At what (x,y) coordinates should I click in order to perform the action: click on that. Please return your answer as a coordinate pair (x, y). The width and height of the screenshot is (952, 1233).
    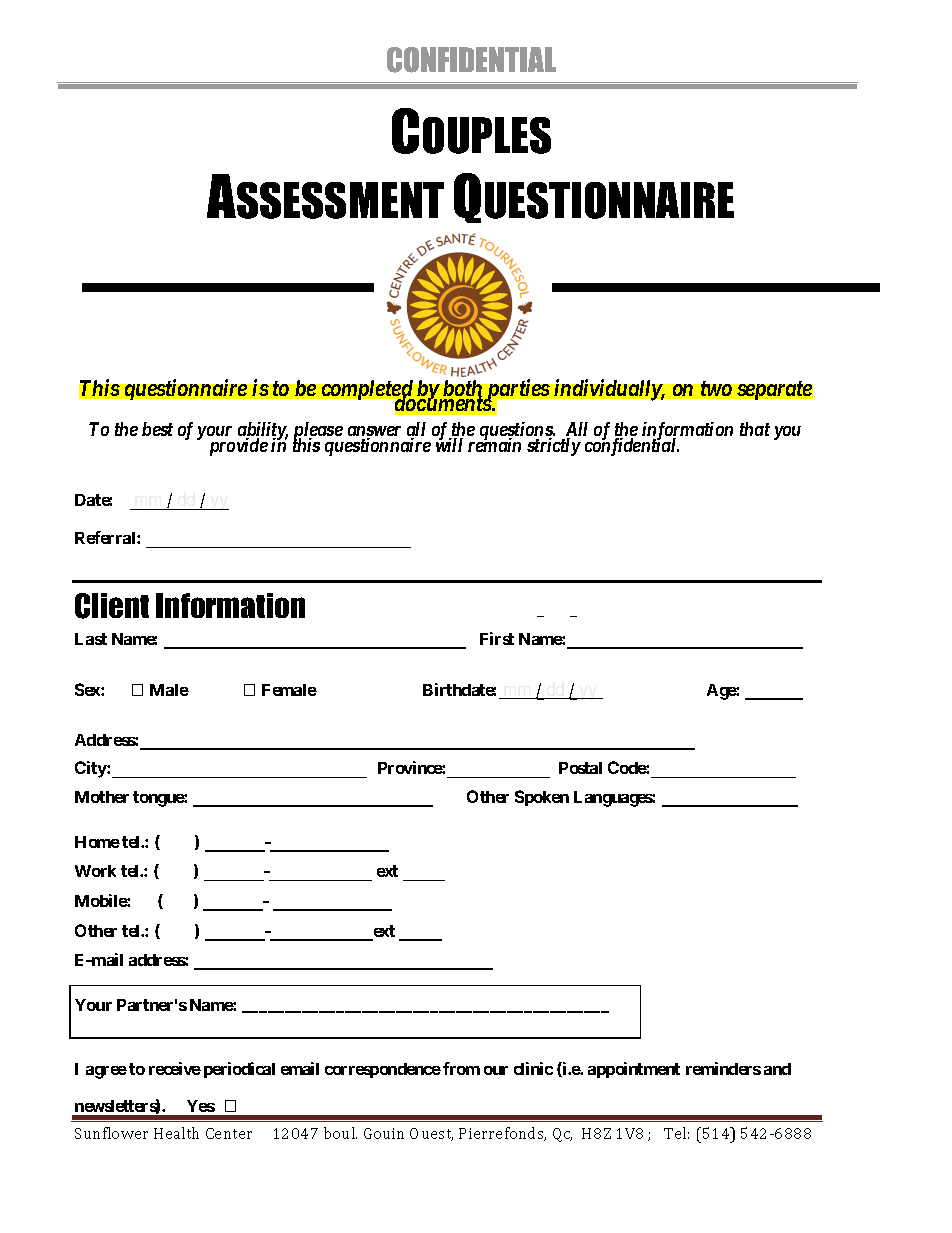
    Looking at the image, I should click on (755, 429).
